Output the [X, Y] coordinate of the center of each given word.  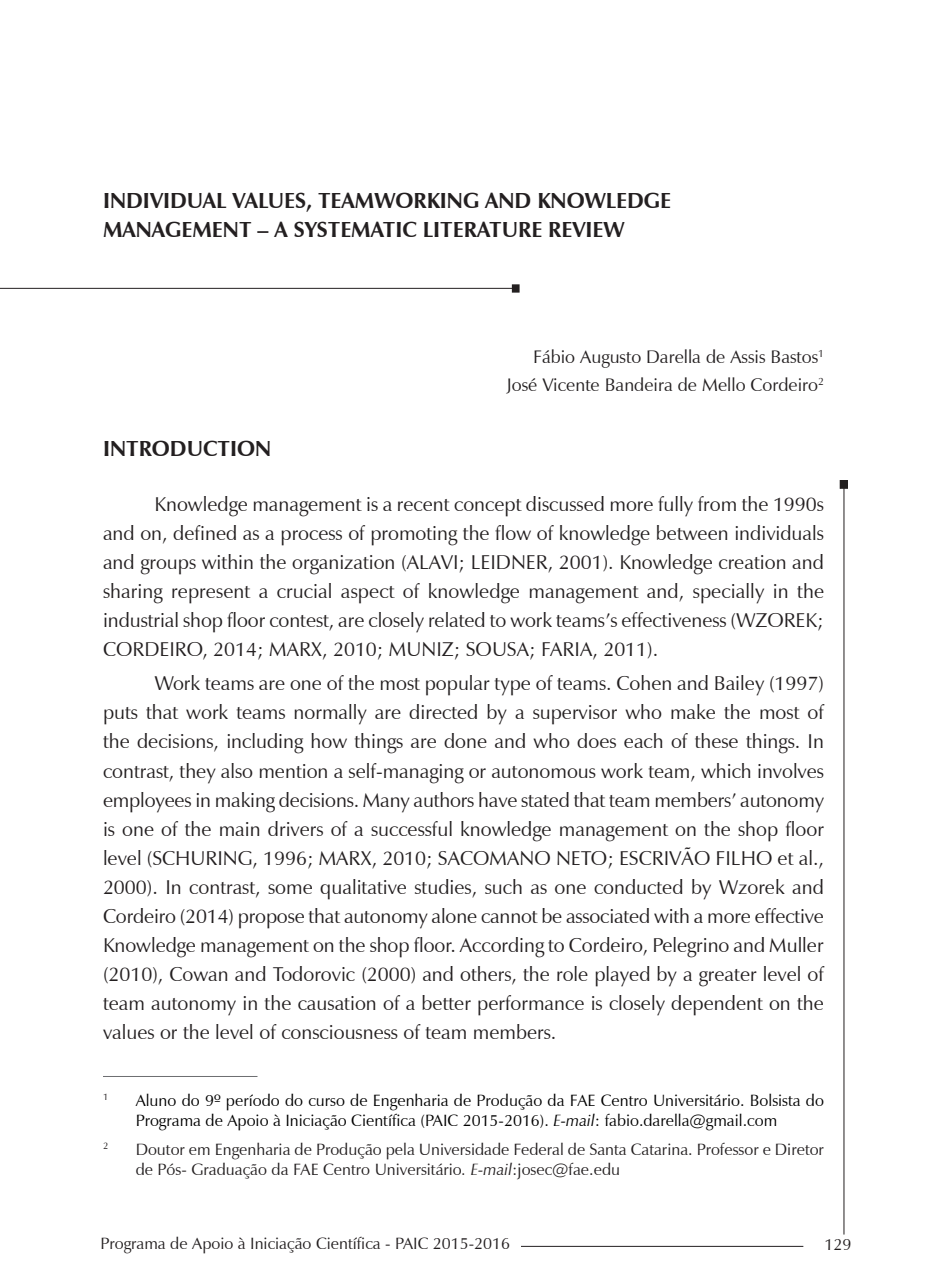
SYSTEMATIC [355, 229]
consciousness [340, 1032]
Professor [728, 1149]
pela [400, 1151]
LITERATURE [483, 229]
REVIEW [587, 229]
